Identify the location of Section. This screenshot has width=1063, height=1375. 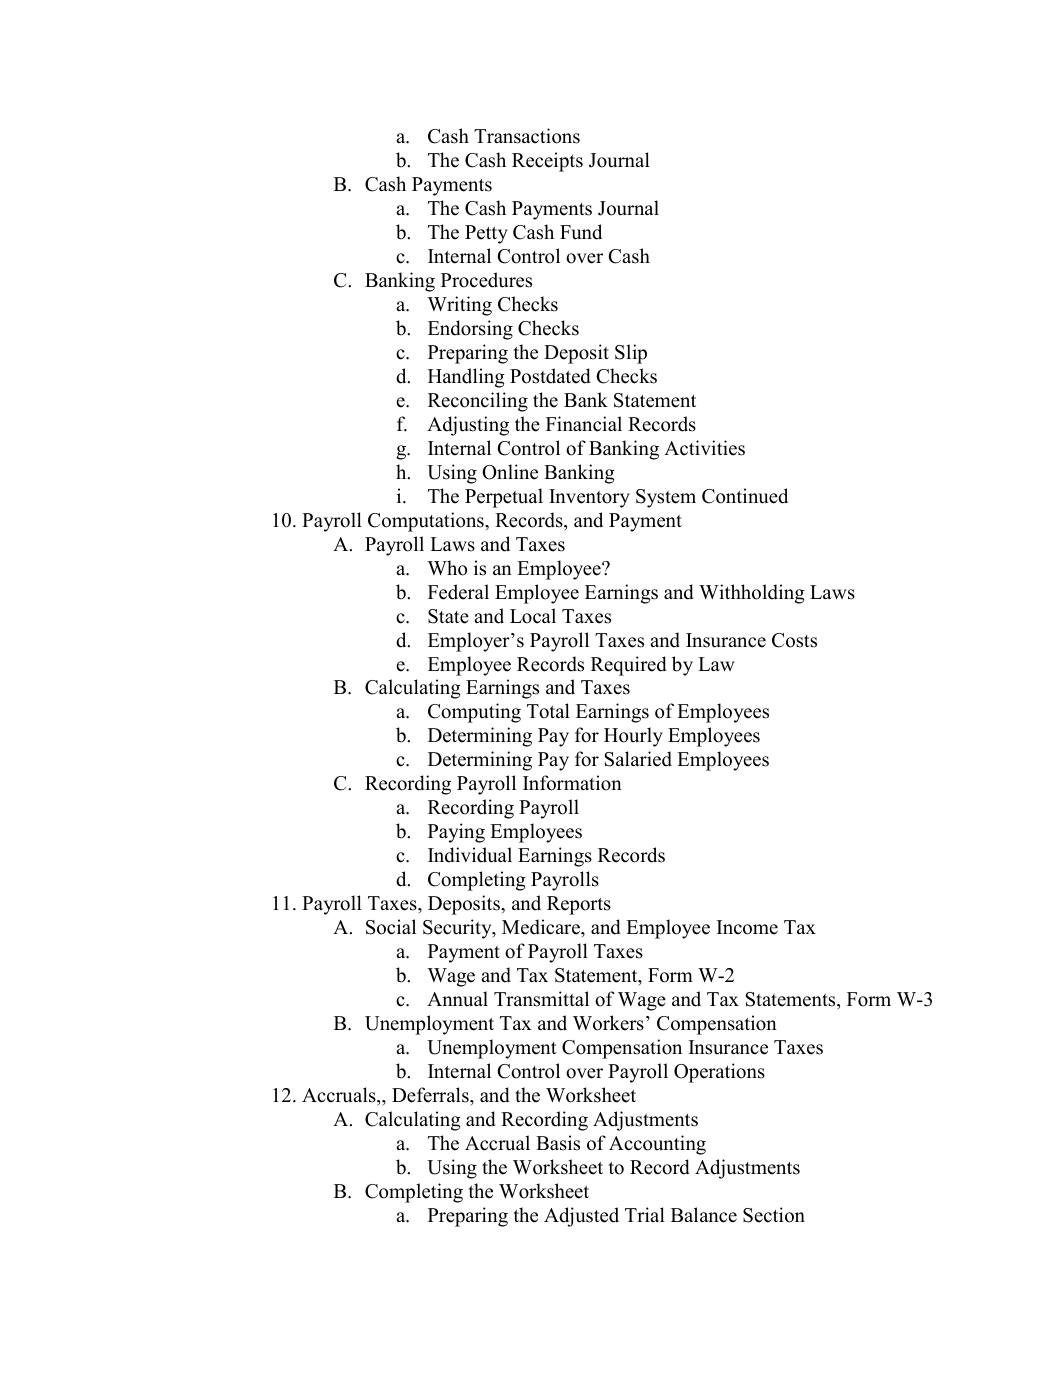
(774, 1215).
